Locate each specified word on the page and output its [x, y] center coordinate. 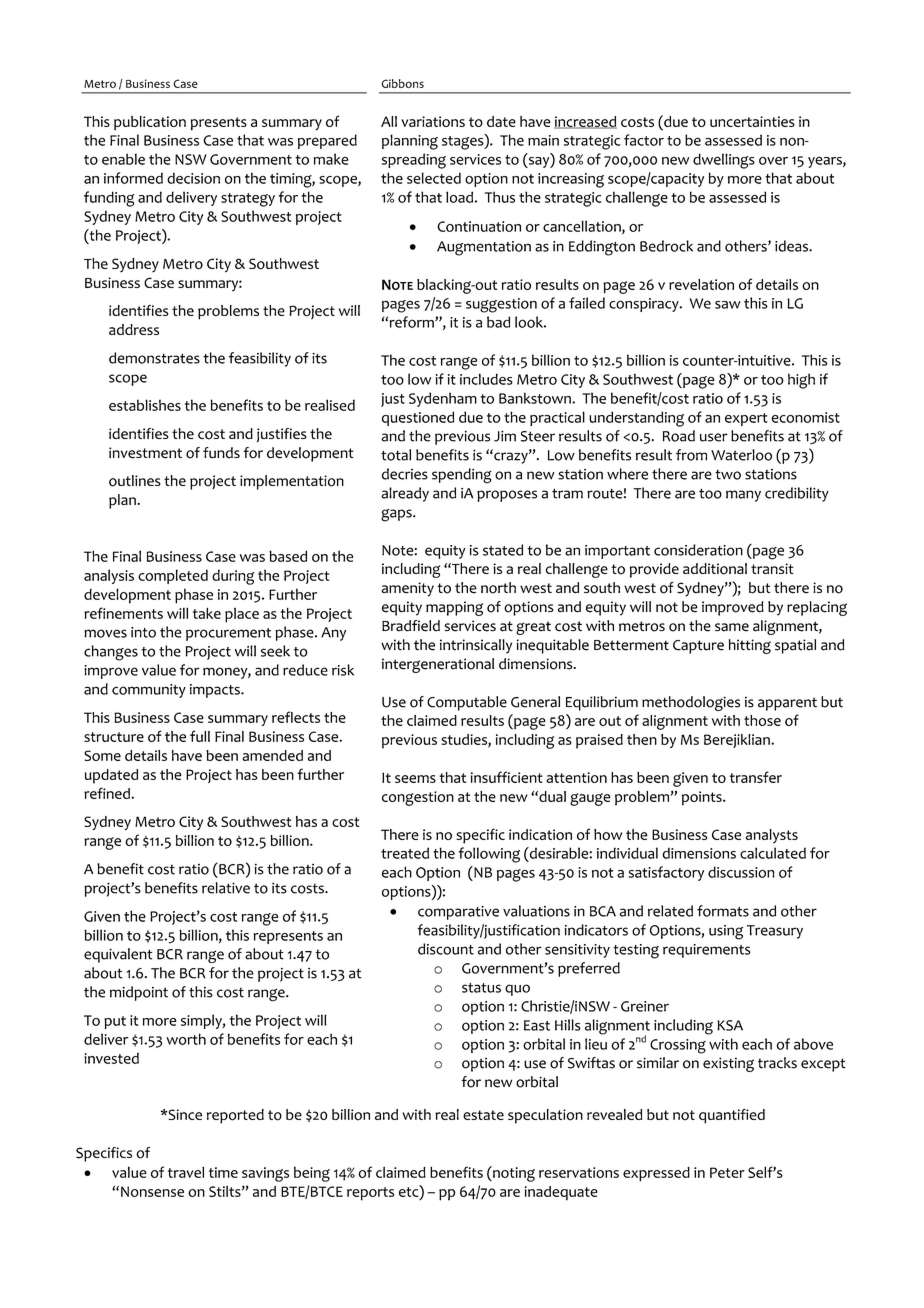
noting [513, 1174]
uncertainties [752, 121]
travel [186, 1172]
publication [150, 123]
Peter [727, 1172]
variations [433, 121]
